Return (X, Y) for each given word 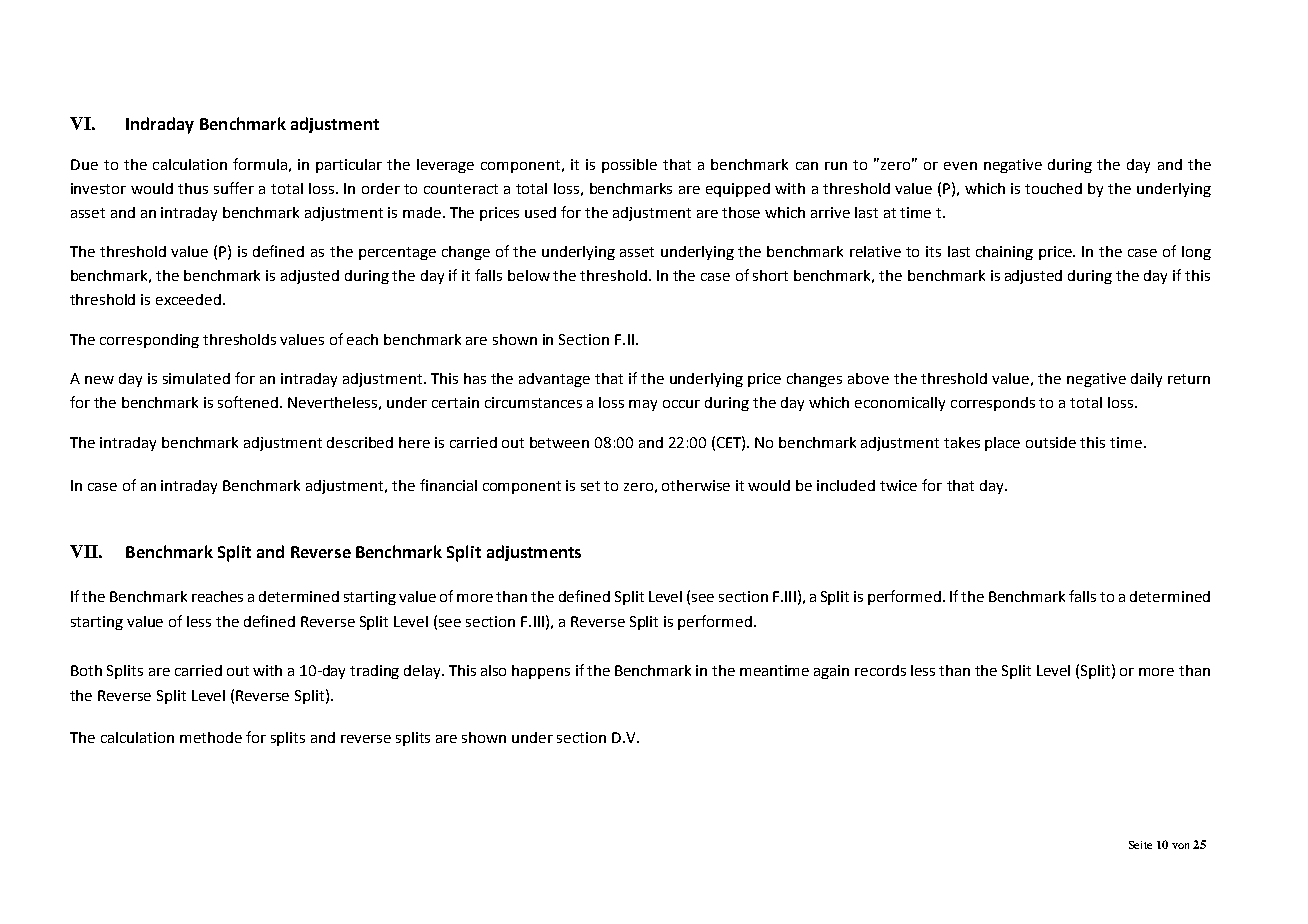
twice (898, 485)
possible (629, 166)
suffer (234, 188)
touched (1053, 188)
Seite (1140, 845)
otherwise (696, 485)
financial (448, 485)
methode (211, 737)
